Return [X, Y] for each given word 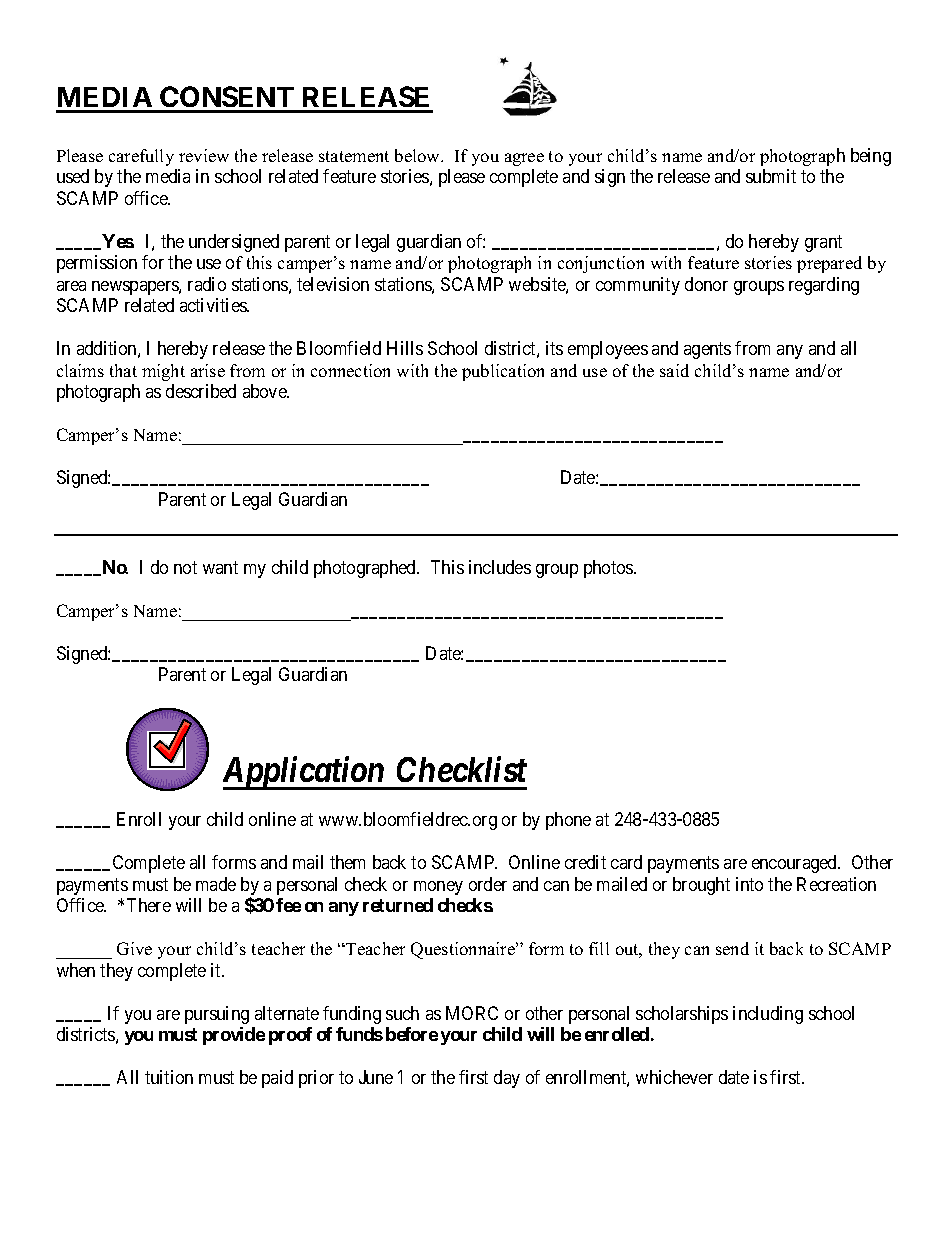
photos [609, 569]
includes [500, 567]
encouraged [795, 864]
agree [524, 159]
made [216, 884]
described [201, 391]
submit [771, 176]
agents [707, 350]
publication [503, 372]
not [185, 567]
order [488, 884]
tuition [169, 1077]
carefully [141, 157]
